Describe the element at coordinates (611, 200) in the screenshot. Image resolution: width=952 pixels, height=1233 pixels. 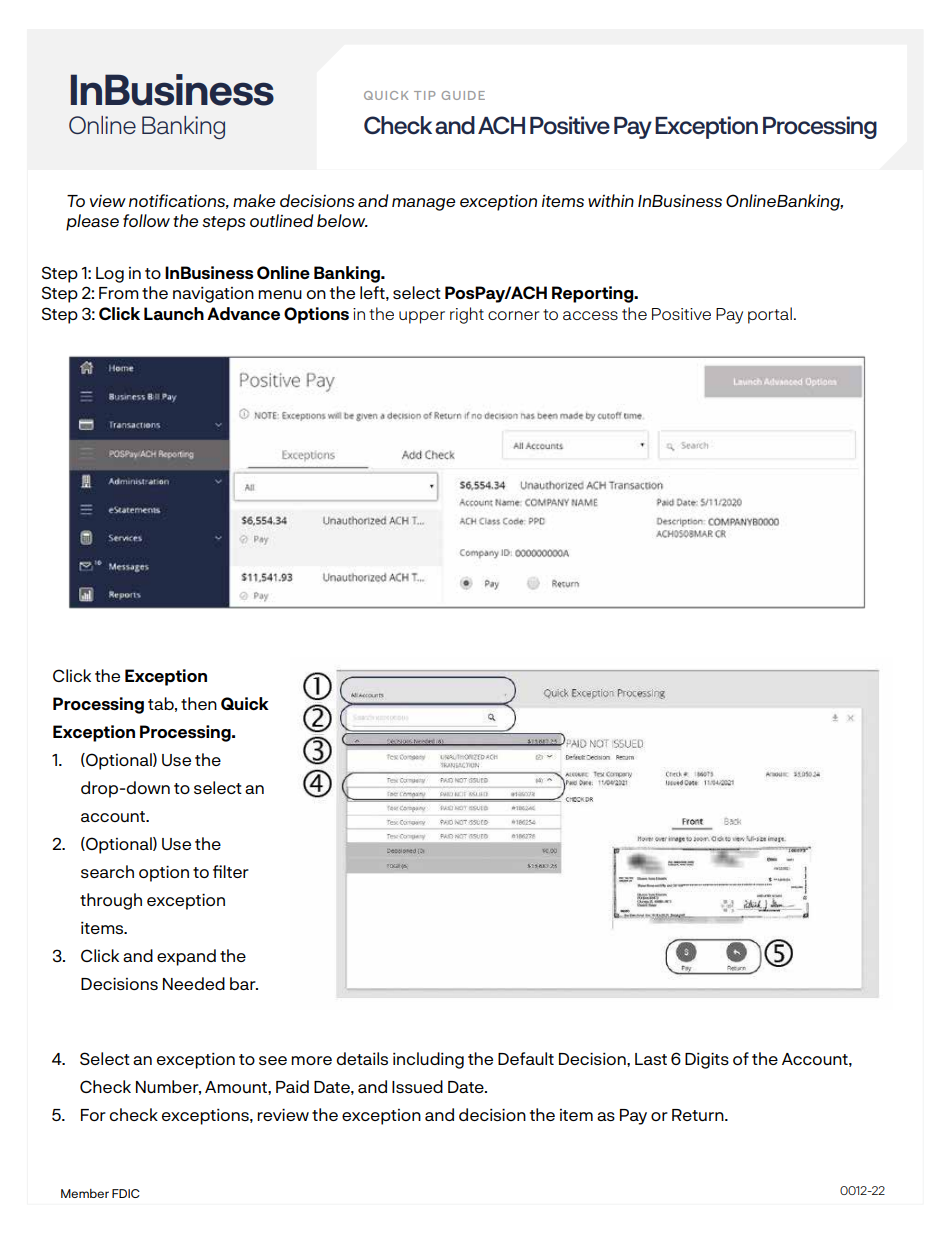
I see `within` at that location.
